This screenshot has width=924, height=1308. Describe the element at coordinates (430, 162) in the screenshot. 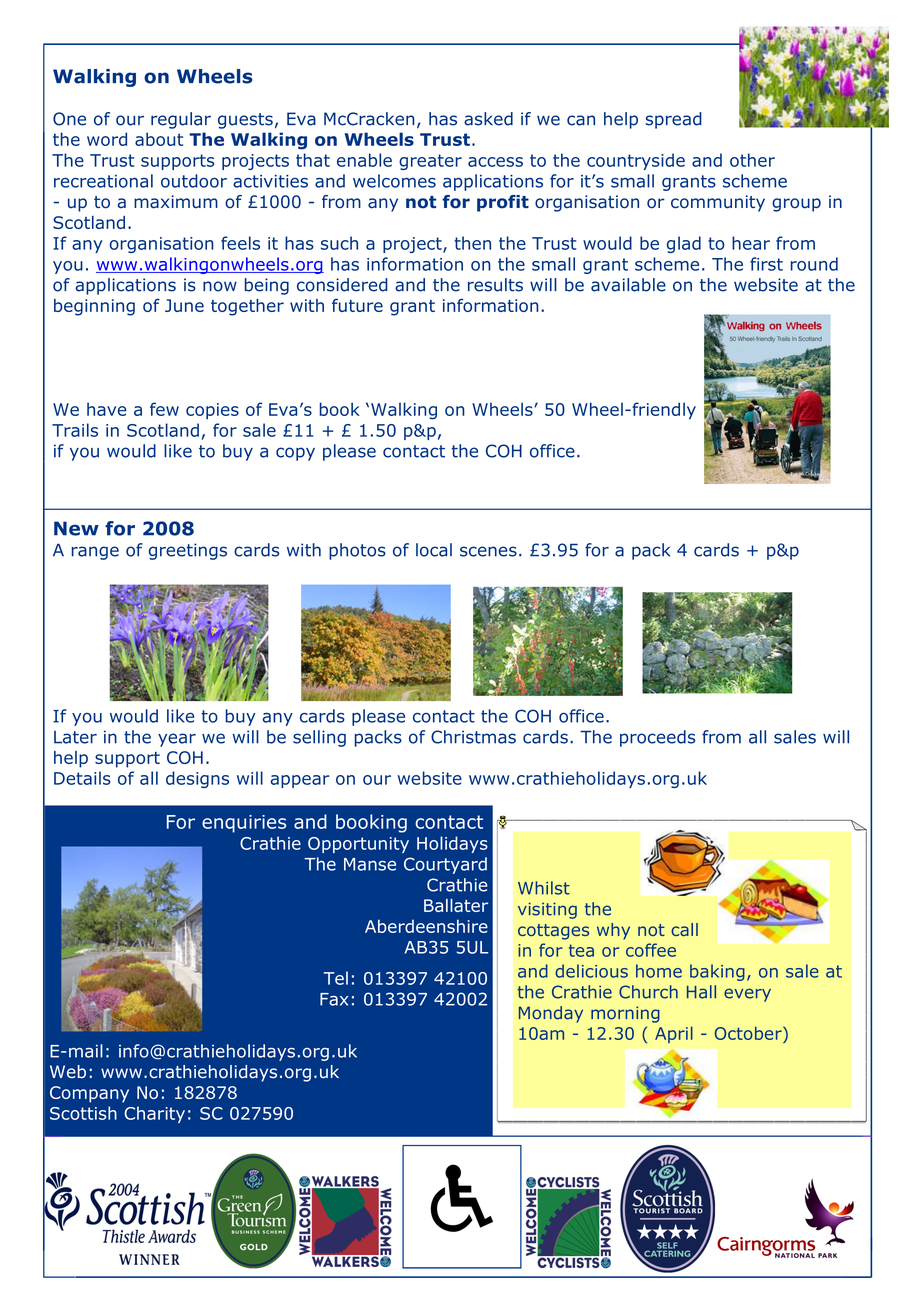

I see `greater` at that location.
